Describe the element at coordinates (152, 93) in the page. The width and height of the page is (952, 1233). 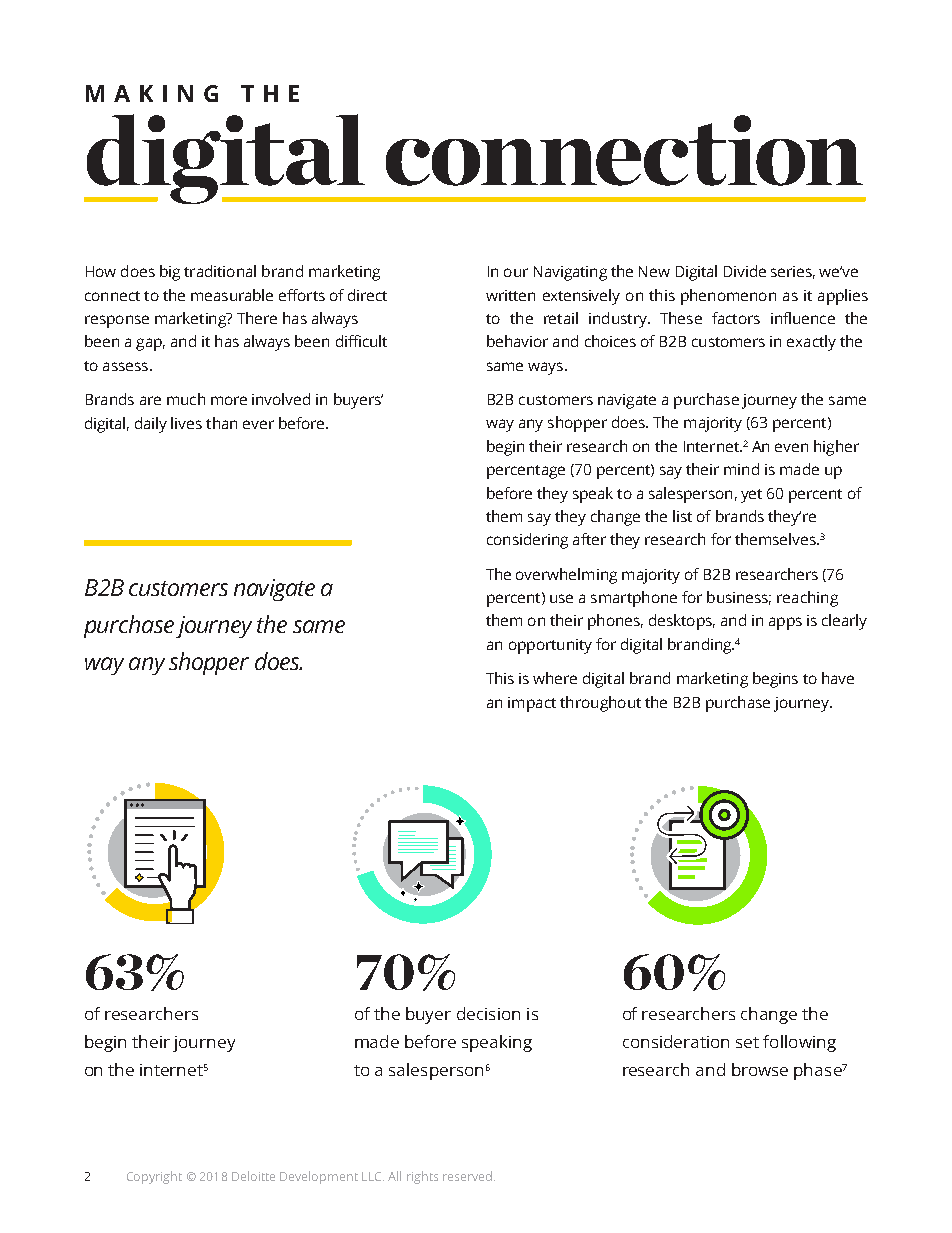
I see `MAKING` at that location.
